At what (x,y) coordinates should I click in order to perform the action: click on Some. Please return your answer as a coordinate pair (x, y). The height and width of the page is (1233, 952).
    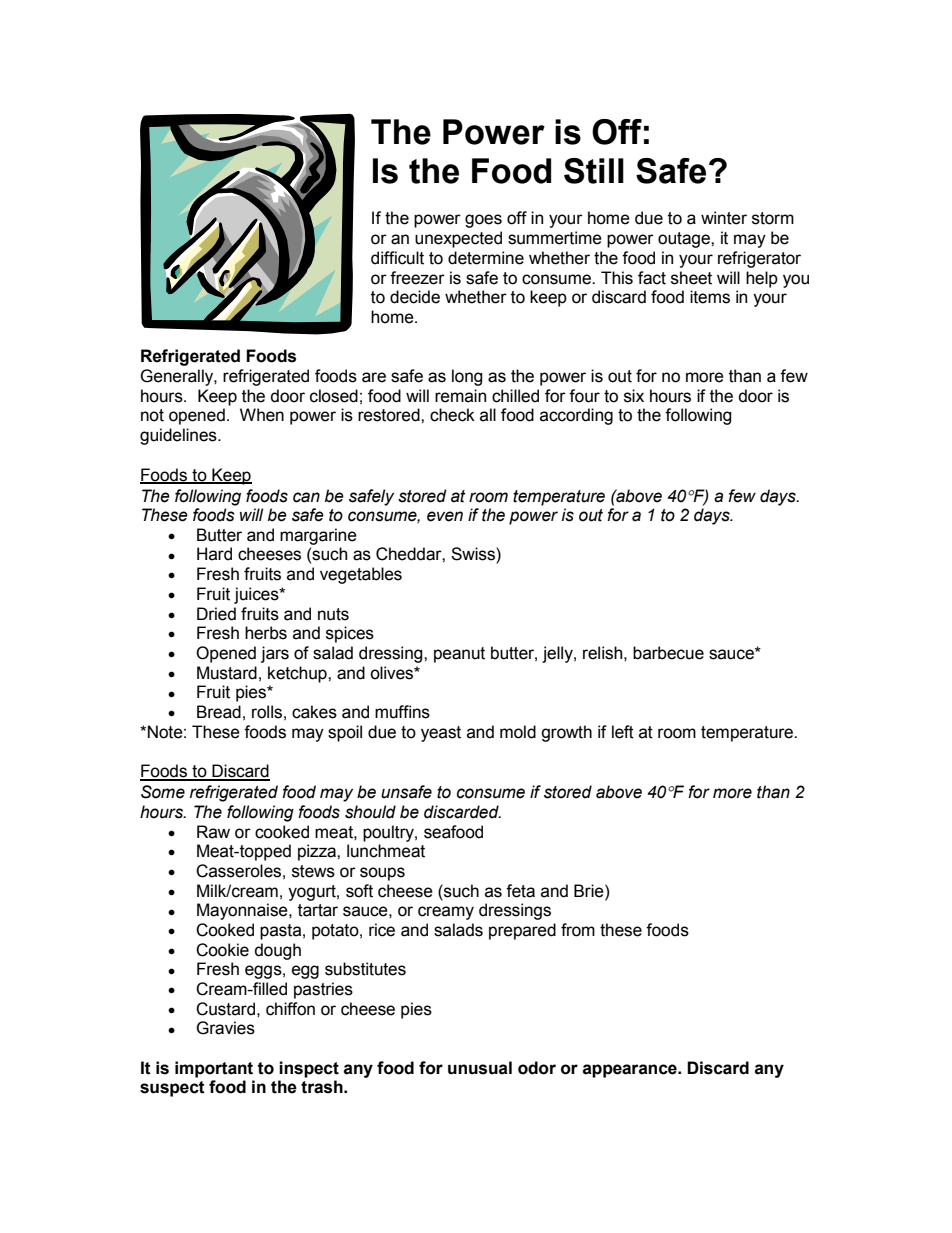
    Looking at the image, I should click on (163, 792).
